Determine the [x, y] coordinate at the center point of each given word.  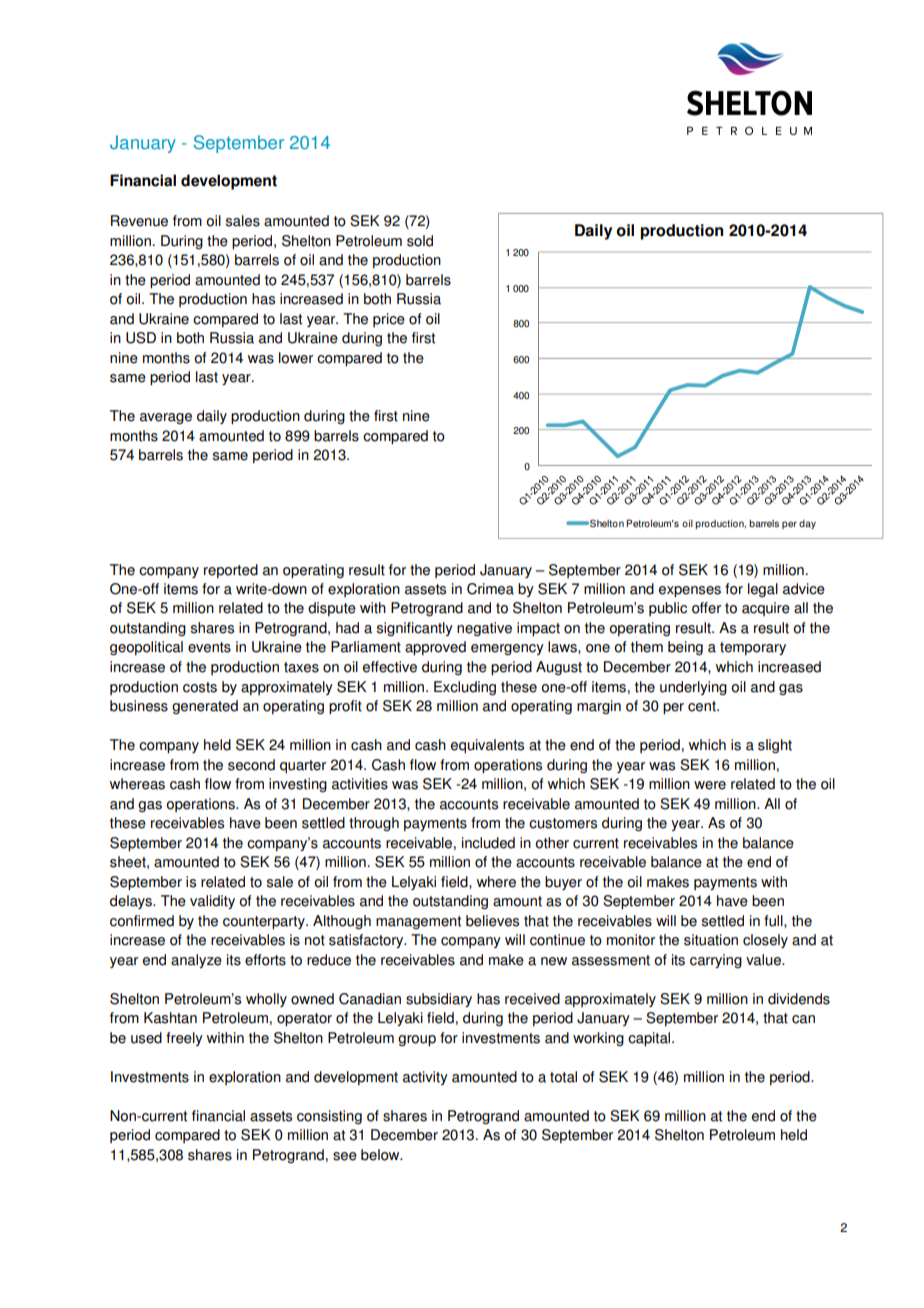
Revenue [139, 221]
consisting [329, 1117]
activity [425, 1078]
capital [650, 1039]
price [389, 320]
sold [420, 241]
